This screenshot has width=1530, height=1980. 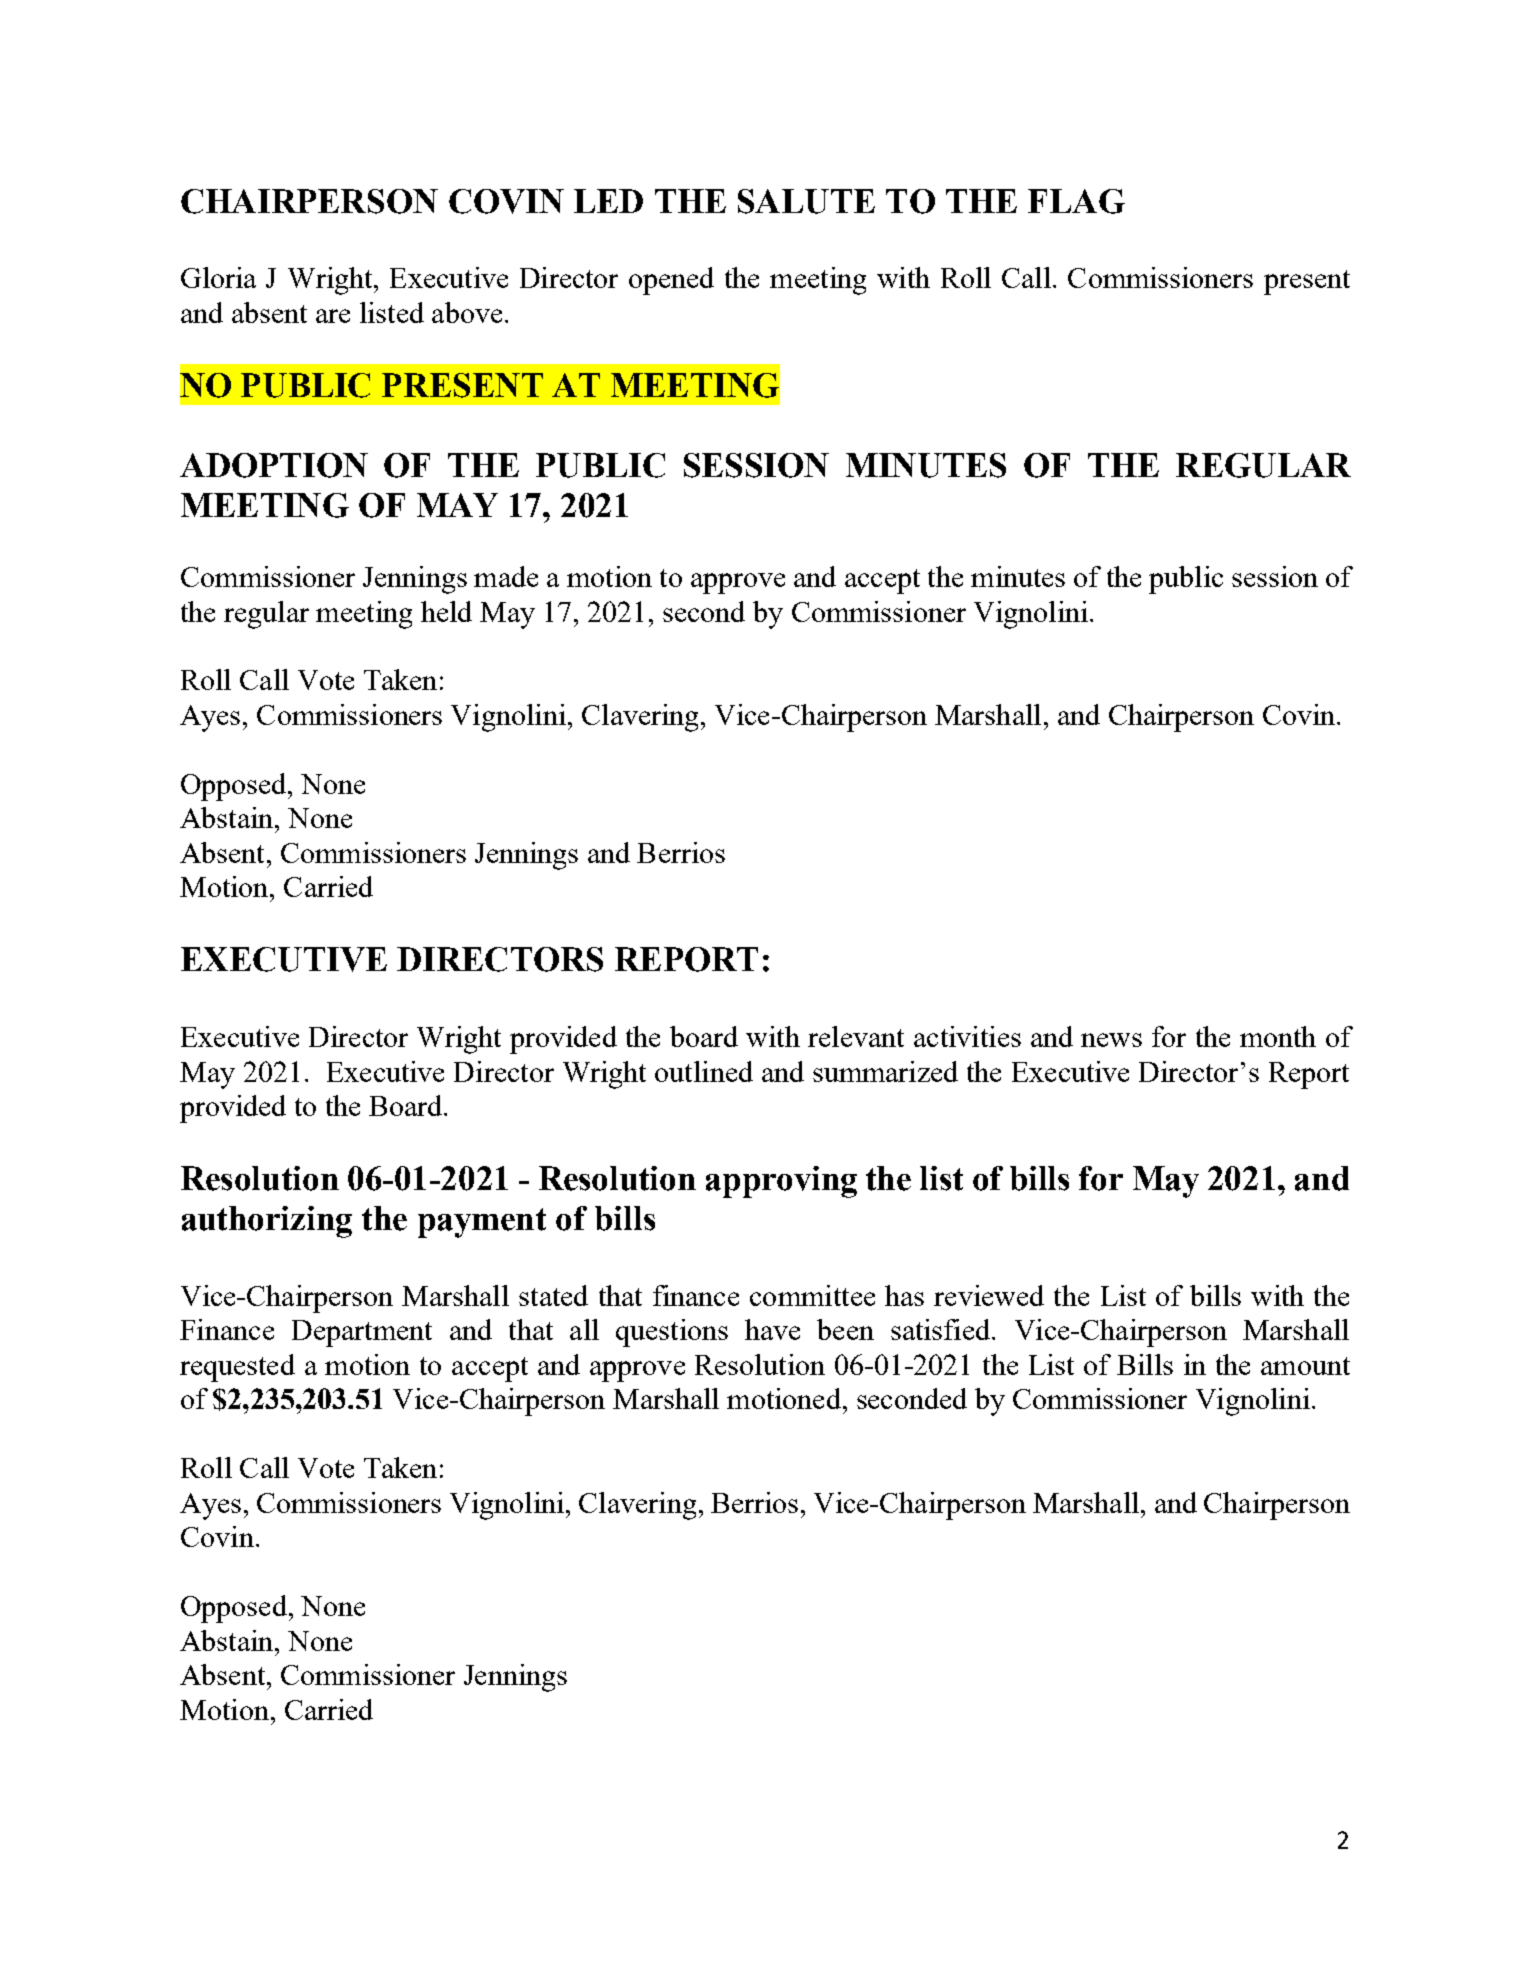 I want to click on ADOPTION, so click(x=274, y=465).
